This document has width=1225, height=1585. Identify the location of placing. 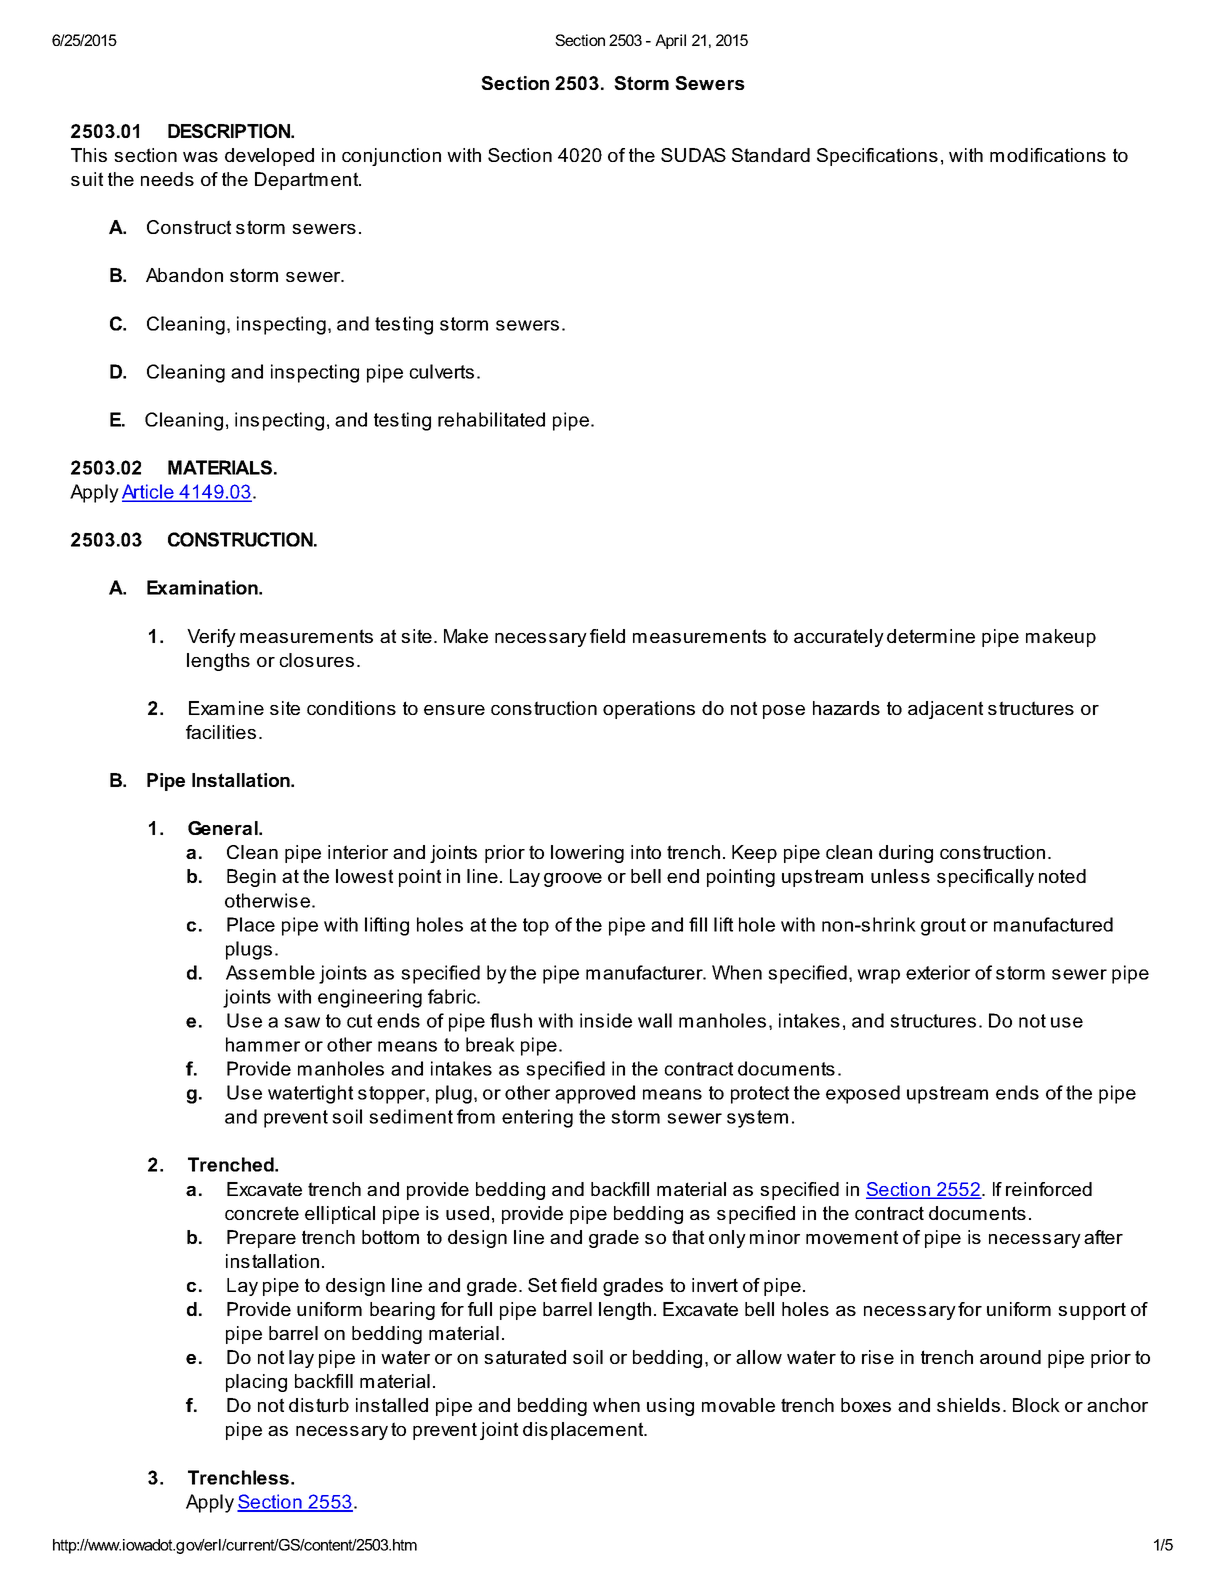
(256, 1383).
